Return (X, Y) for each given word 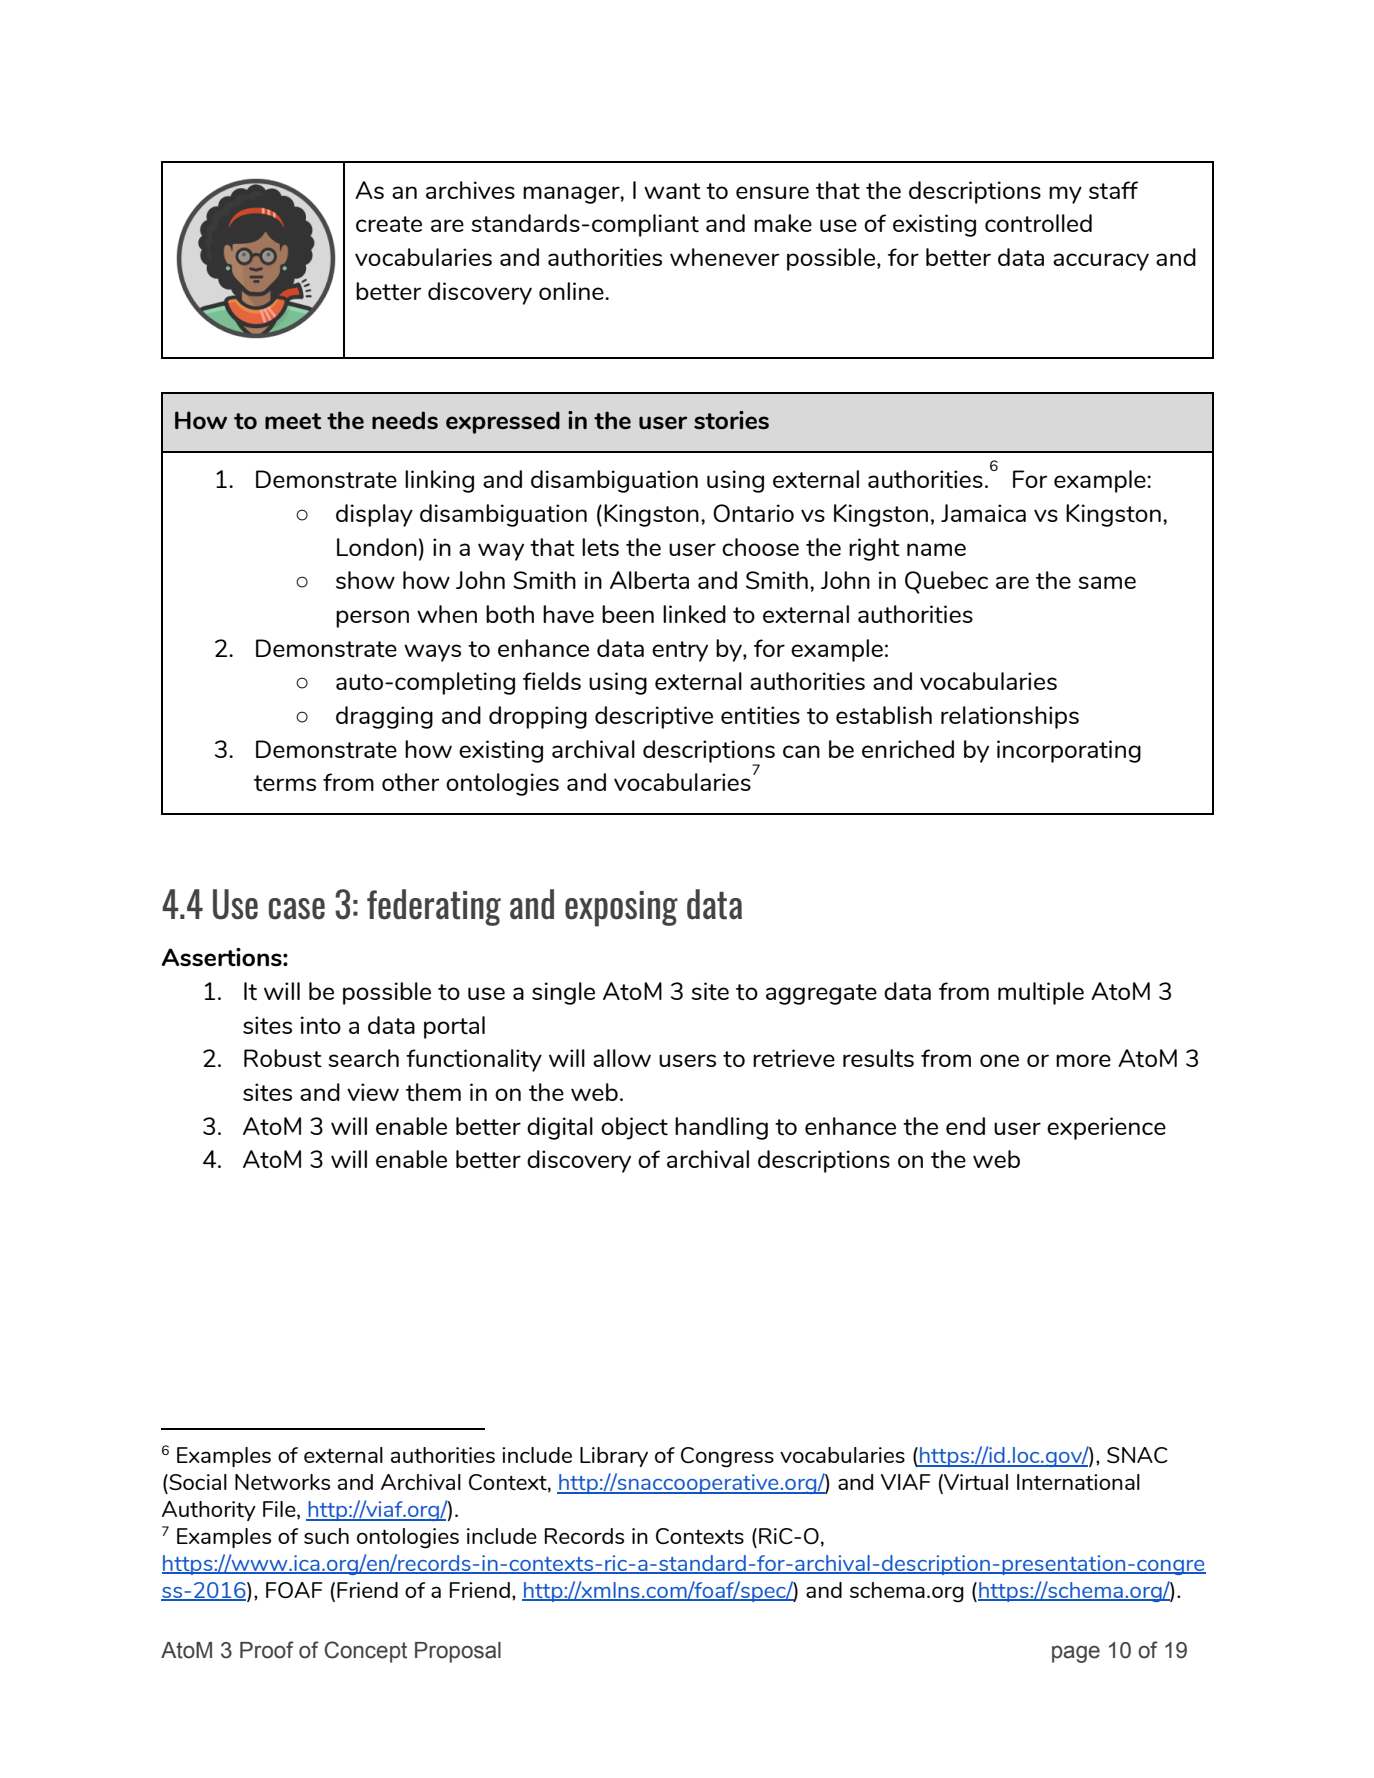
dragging (384, 717)
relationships (1010, 717)
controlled (1038, 223)
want (672, 191)
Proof (267, 1650)
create (389, 224)
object (634, 1128)
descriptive (654, 717)
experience (1106, 1128)
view (373, 1092)
